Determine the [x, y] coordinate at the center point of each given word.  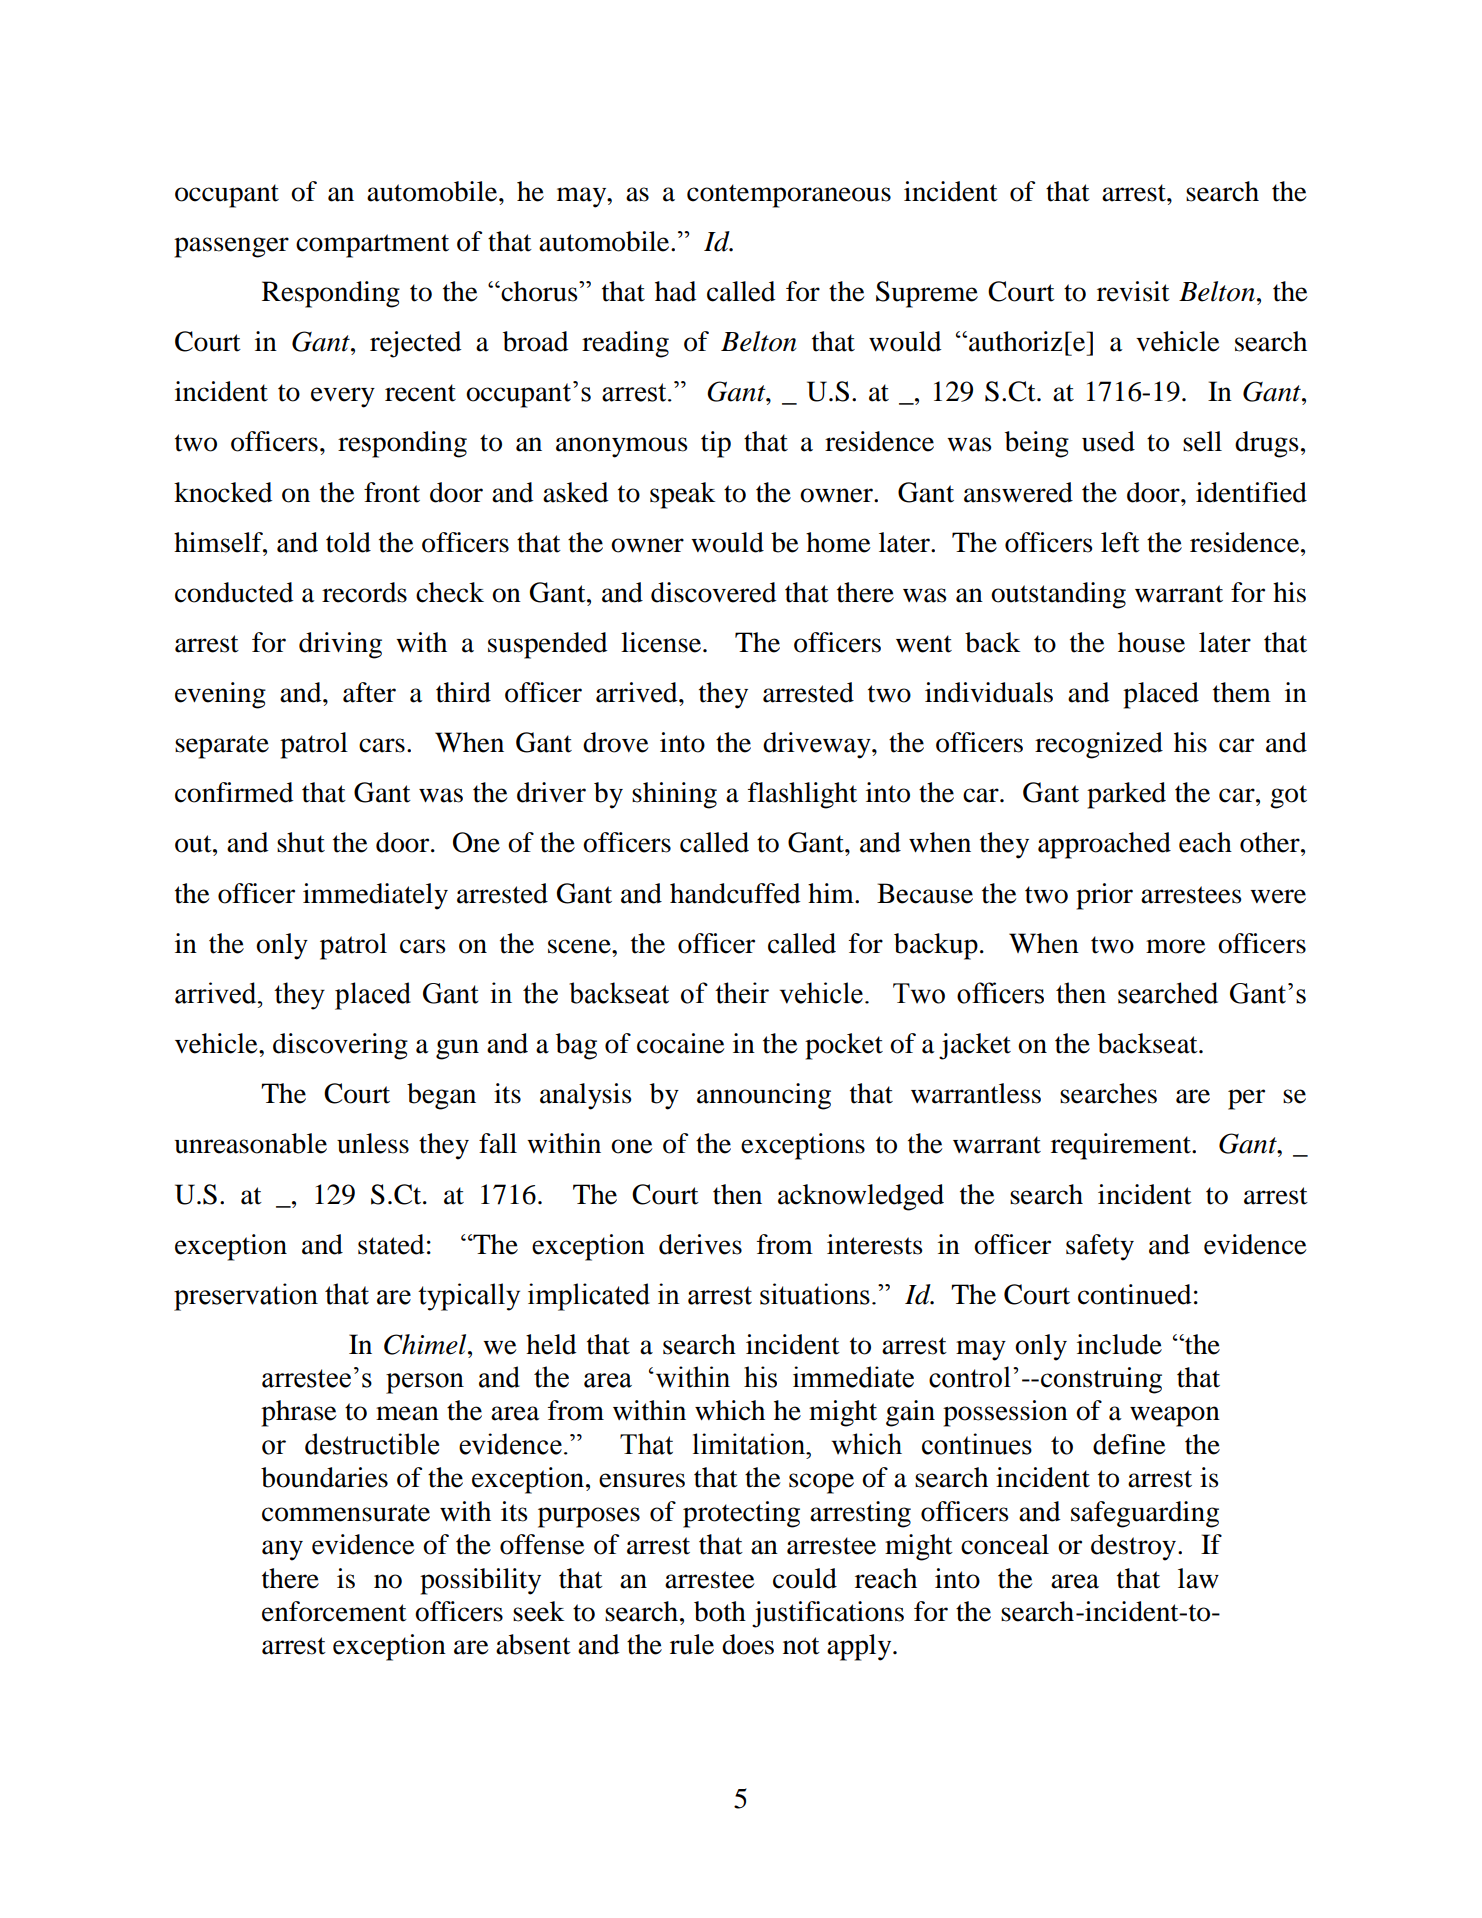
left [1120, 542]
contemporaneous [789, 196]
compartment [372, 246]
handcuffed [735, 893]
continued [1134, 1294]
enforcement [334, 1611]
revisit [1133, 291]
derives [700, 1244]
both [720, 1611]
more [1176, 946]
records [364, 592]
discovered [713, 592]
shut [301, 842]
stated [391, 1244]
